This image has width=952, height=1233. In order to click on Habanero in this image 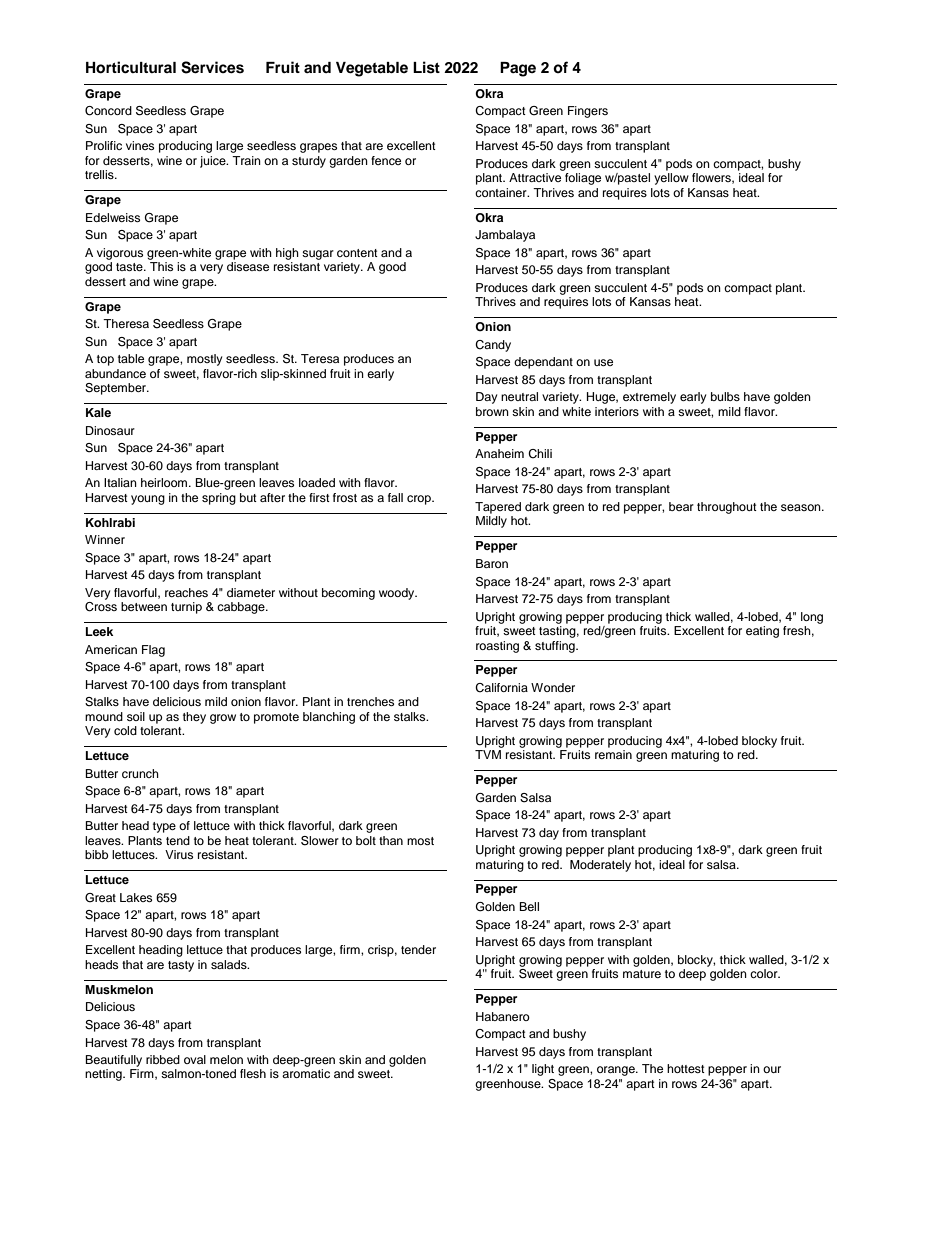, I will do `click(503, 1016)`.
